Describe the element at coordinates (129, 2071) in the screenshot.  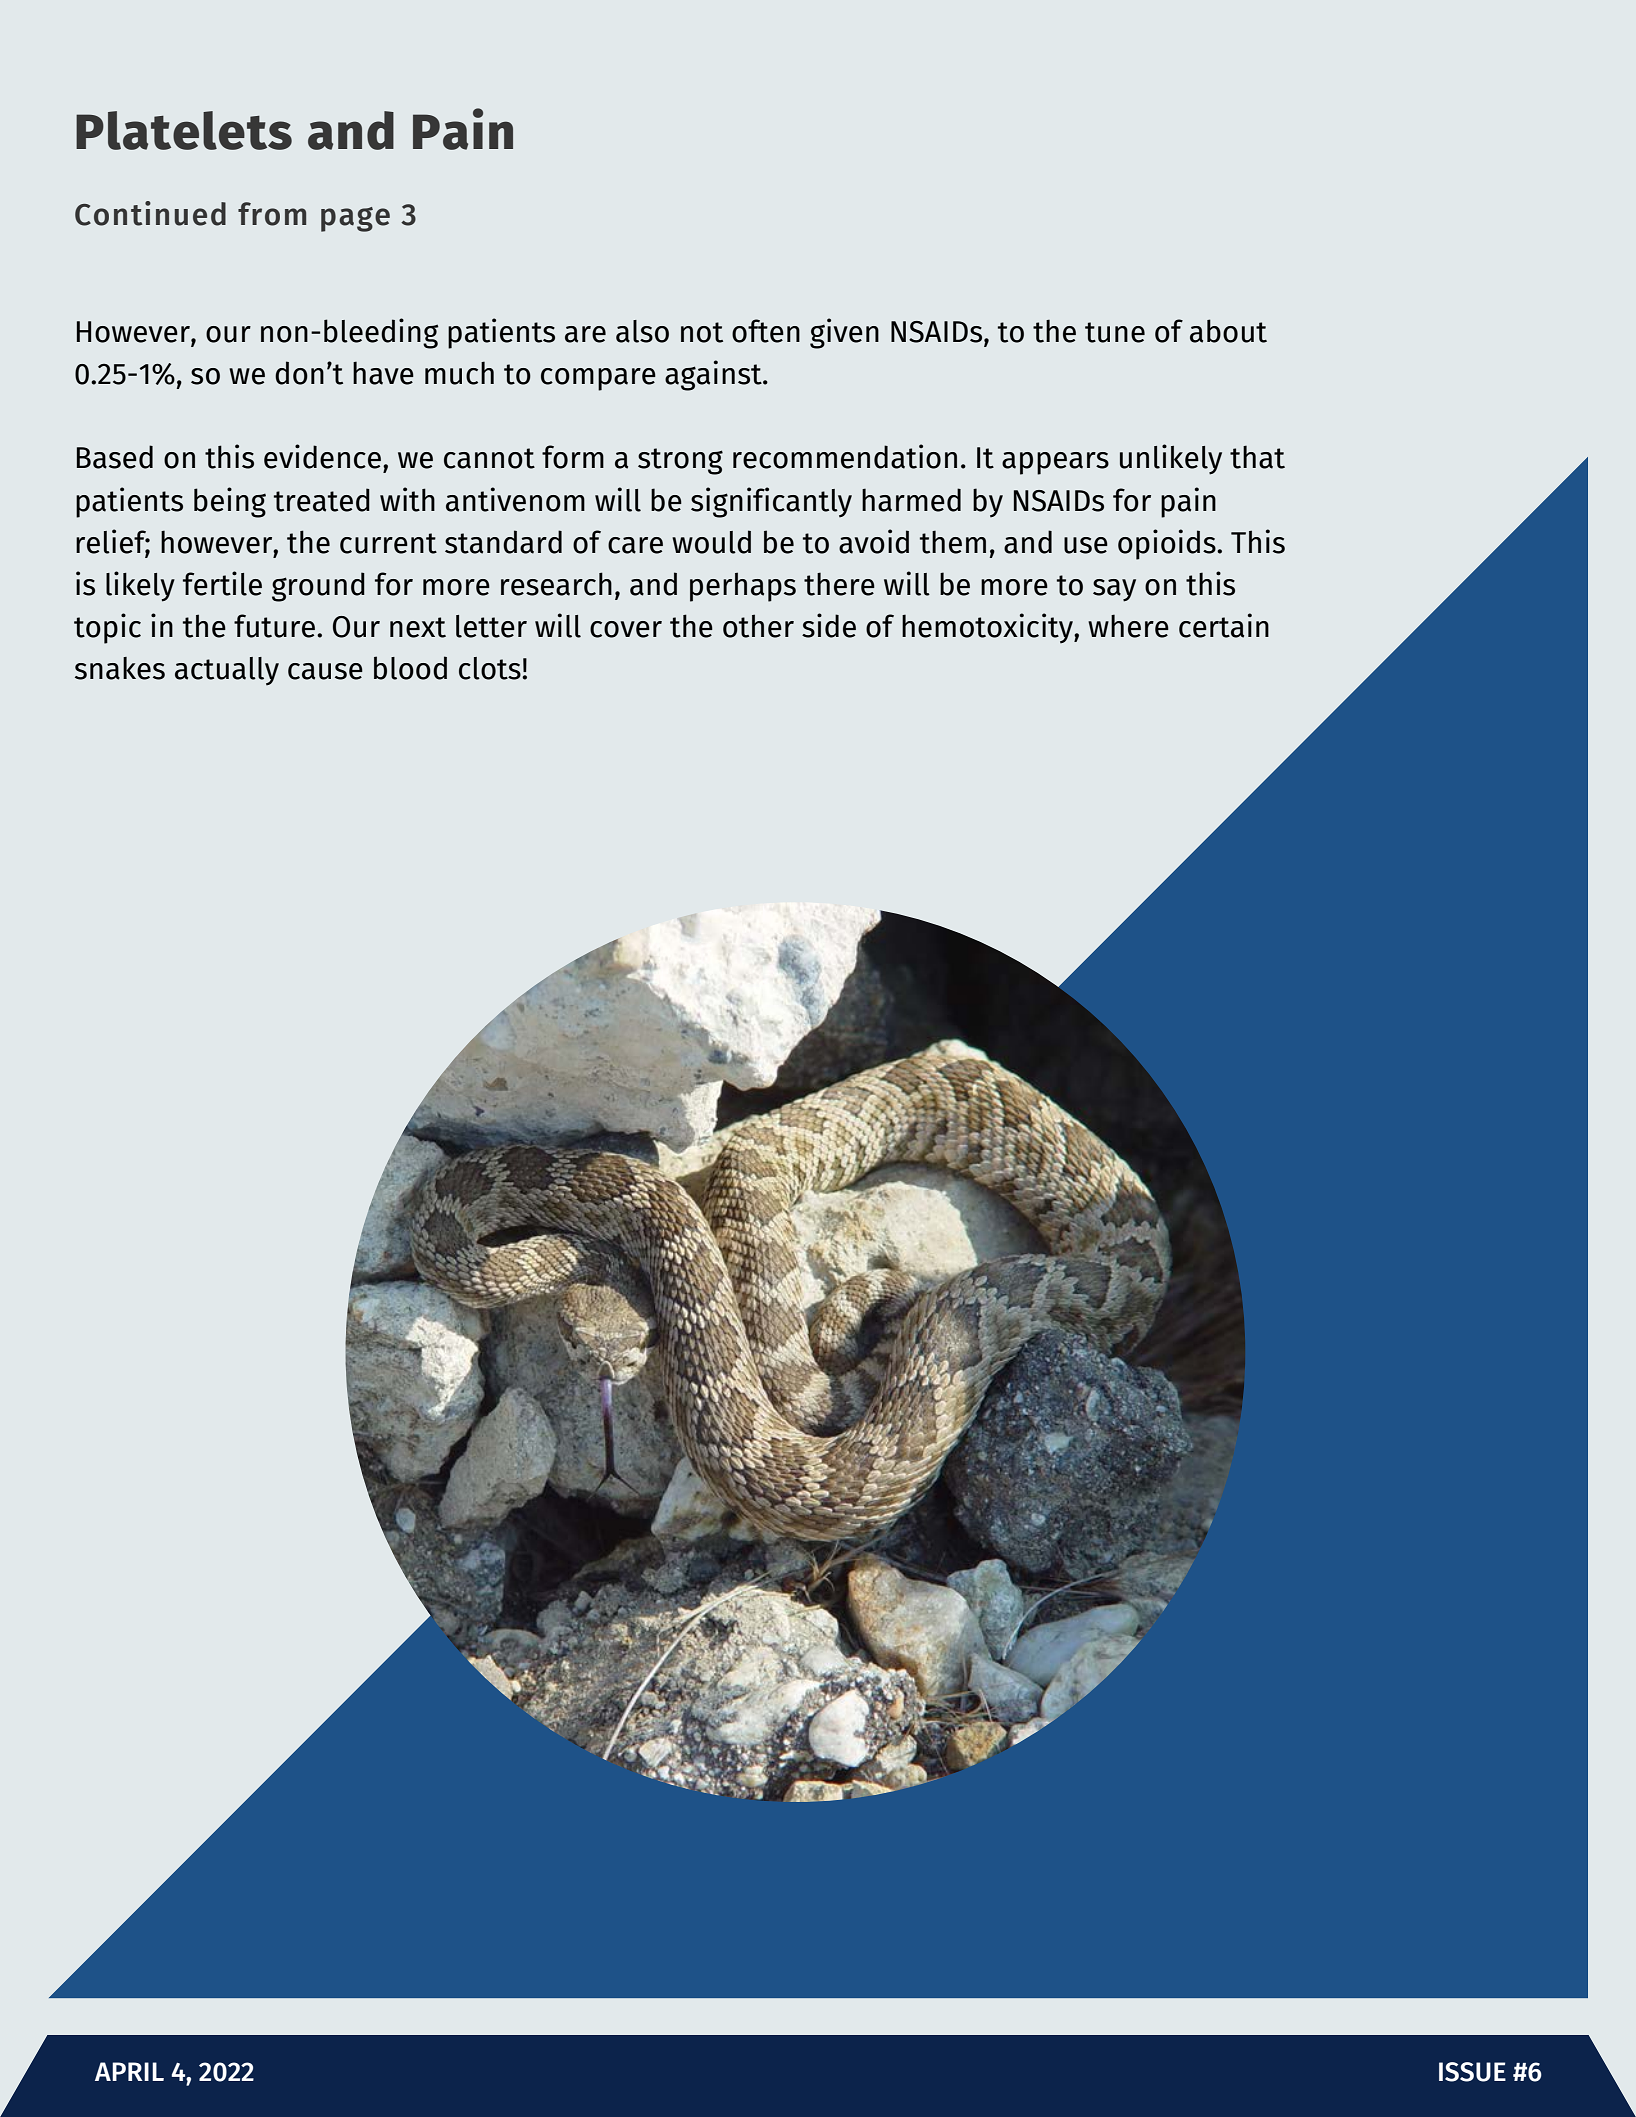
I see `APRIL` at that location.
